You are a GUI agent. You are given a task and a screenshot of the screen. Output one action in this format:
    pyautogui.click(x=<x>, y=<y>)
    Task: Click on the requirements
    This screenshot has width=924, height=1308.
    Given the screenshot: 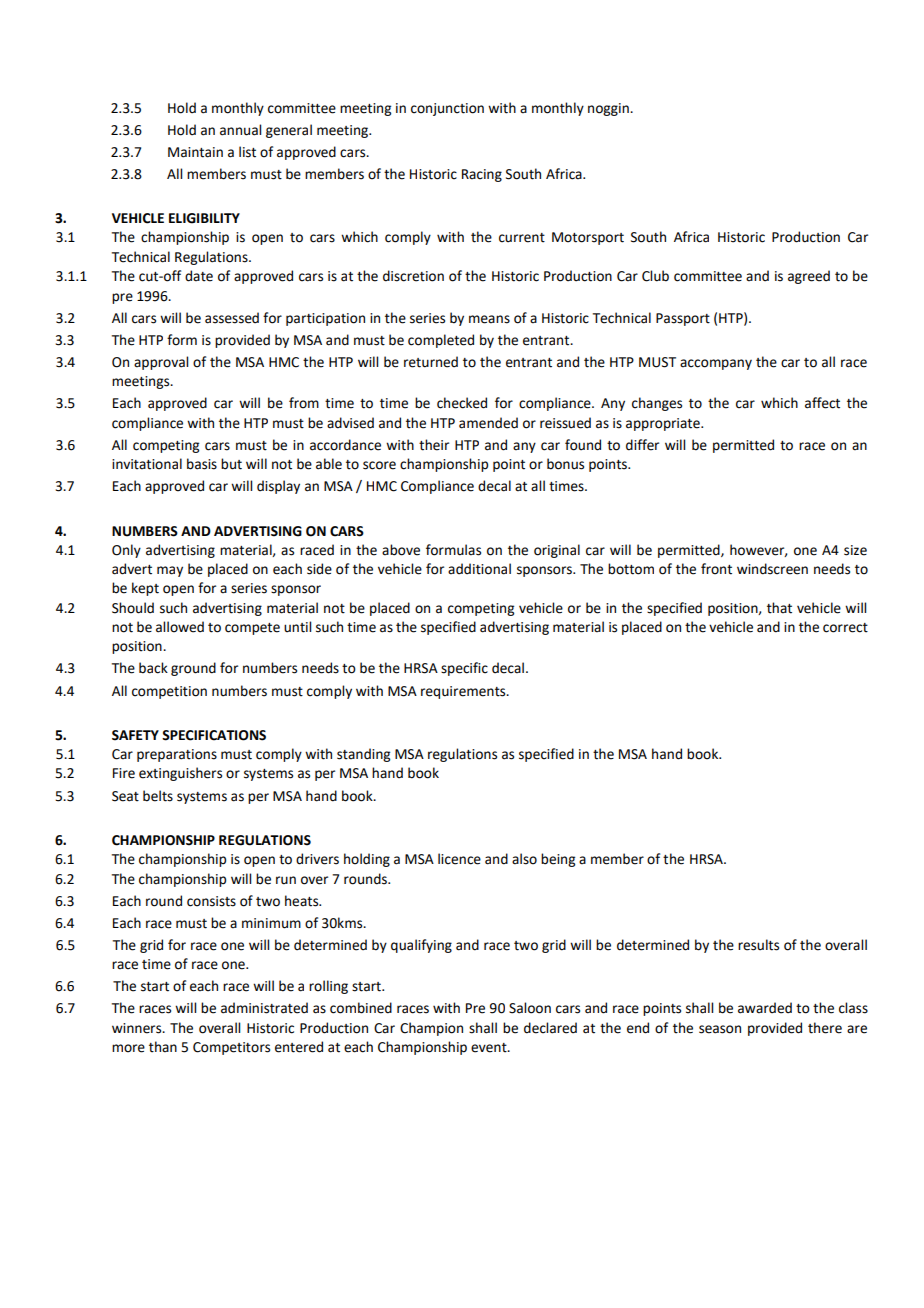 What is the action you would take?
    pyautogui.click(x=464, y=692)
